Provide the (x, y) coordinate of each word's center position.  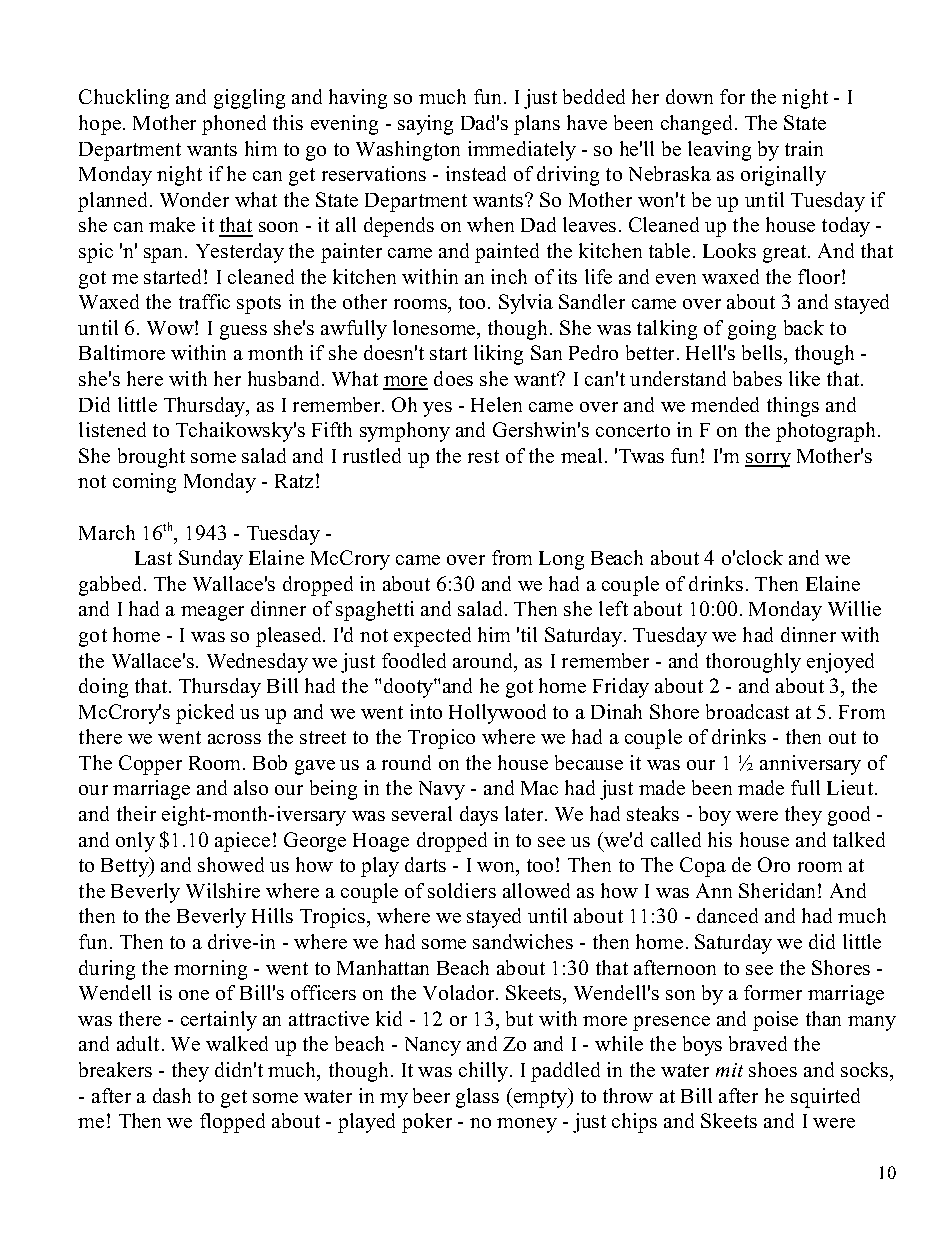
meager (212, 613)
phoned (234, 125)
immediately (522, 151)
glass (477, 1098)
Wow (171, 328)
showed (231, 864)
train (804, 148)
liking (498, 355)
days (479, 816)
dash (172, 1095)
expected (432, 637)
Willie (854, 608)
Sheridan (779, 890)
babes (757, 378)
